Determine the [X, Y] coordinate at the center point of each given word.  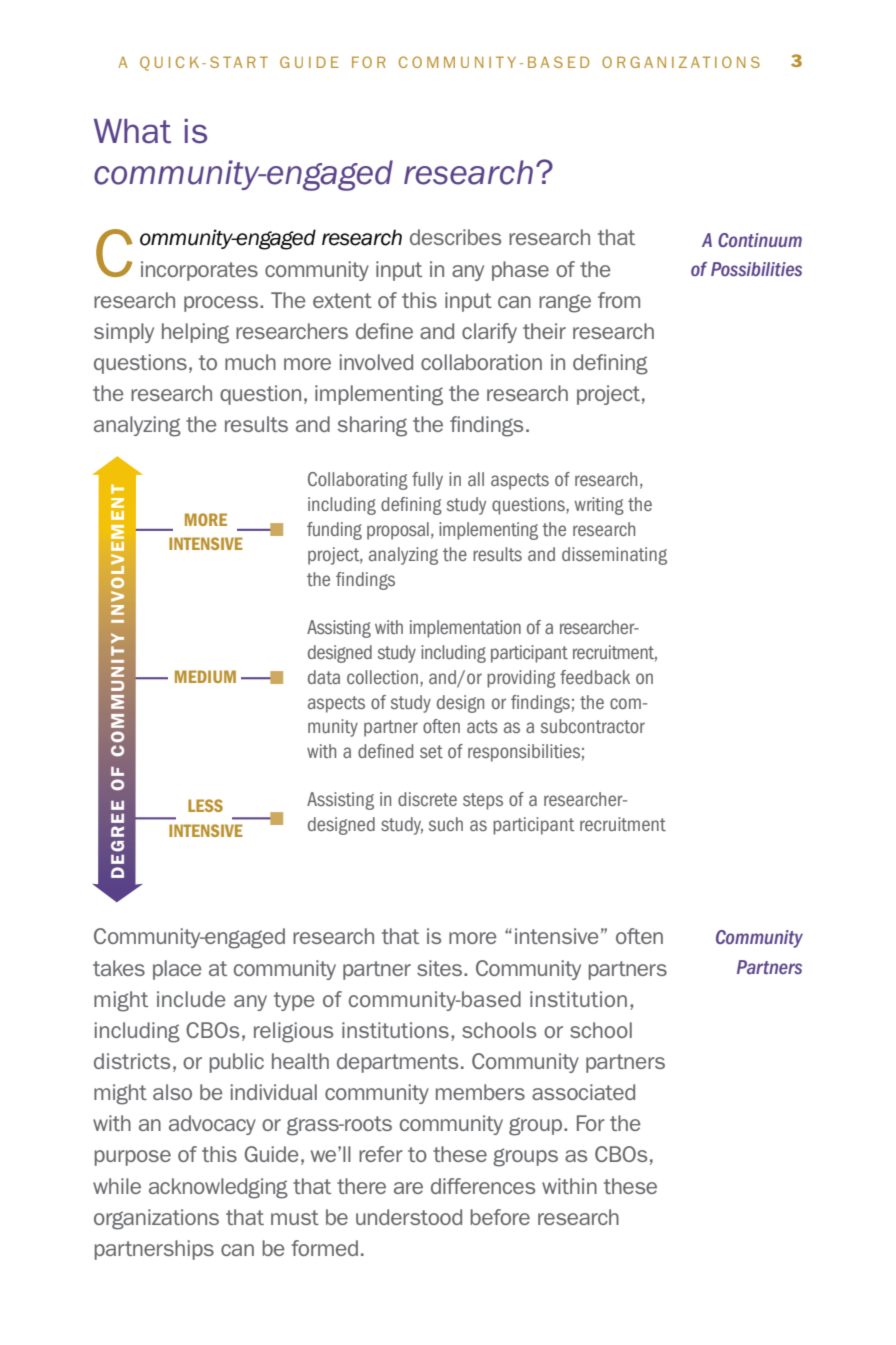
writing [599, 506]
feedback [595, 677]
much [250, 362]
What [132, 131]
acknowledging [218, 1188]
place [177, 970]
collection [382, 677]
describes [455, 237]
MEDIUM [205, 676]
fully [427, 481]
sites [441, 968]
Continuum [760, 240]
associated [583, 1092]
